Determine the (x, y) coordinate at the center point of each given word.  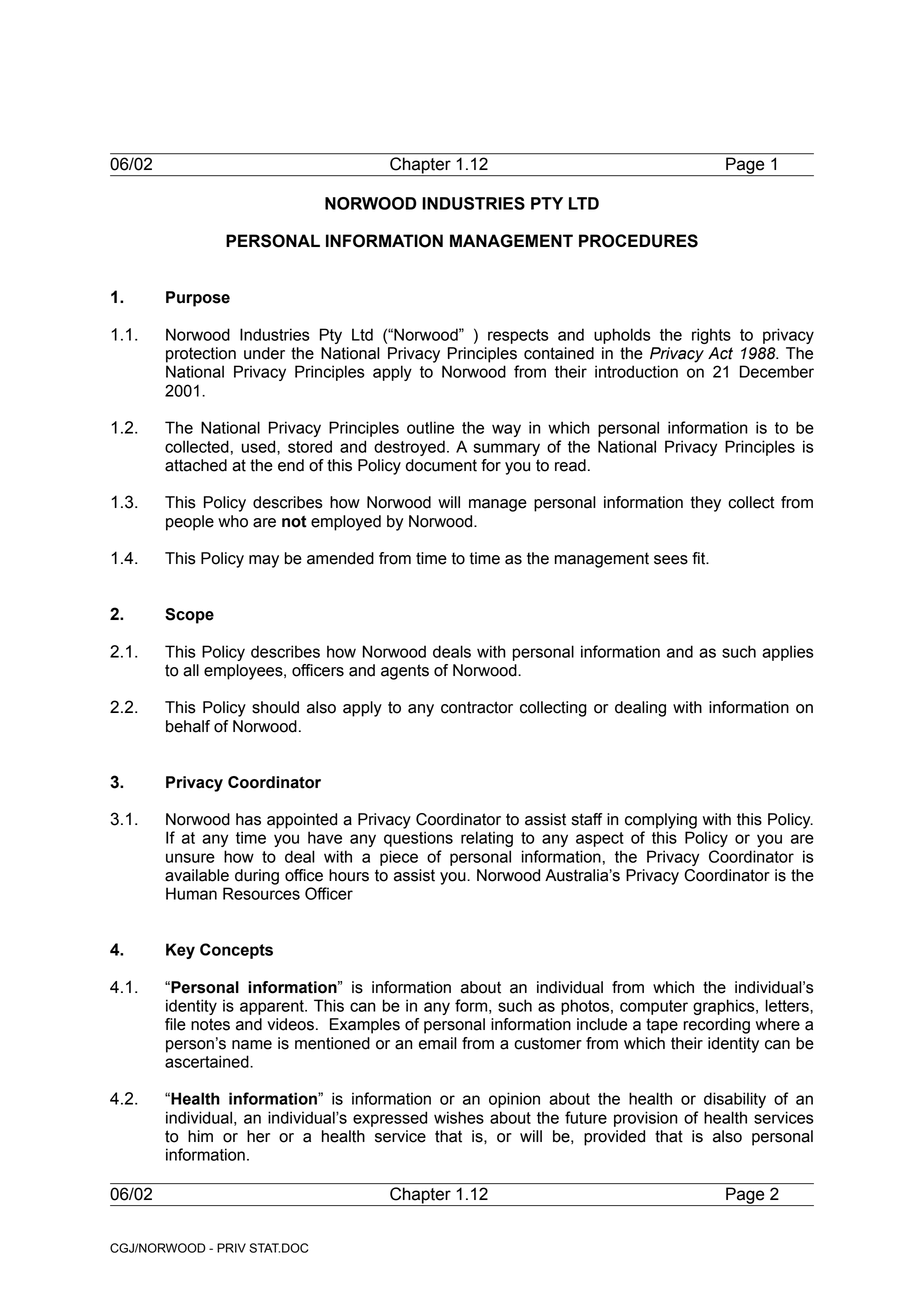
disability (735, 1100)
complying (661, 821)
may (264, 561)
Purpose (198, 299)
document (441, 465)
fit (700, 558)
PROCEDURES (638, 241)
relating (487, 839)
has (248, 819)
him (200, 1136)
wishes (459, 1117)
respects (518, 336)
